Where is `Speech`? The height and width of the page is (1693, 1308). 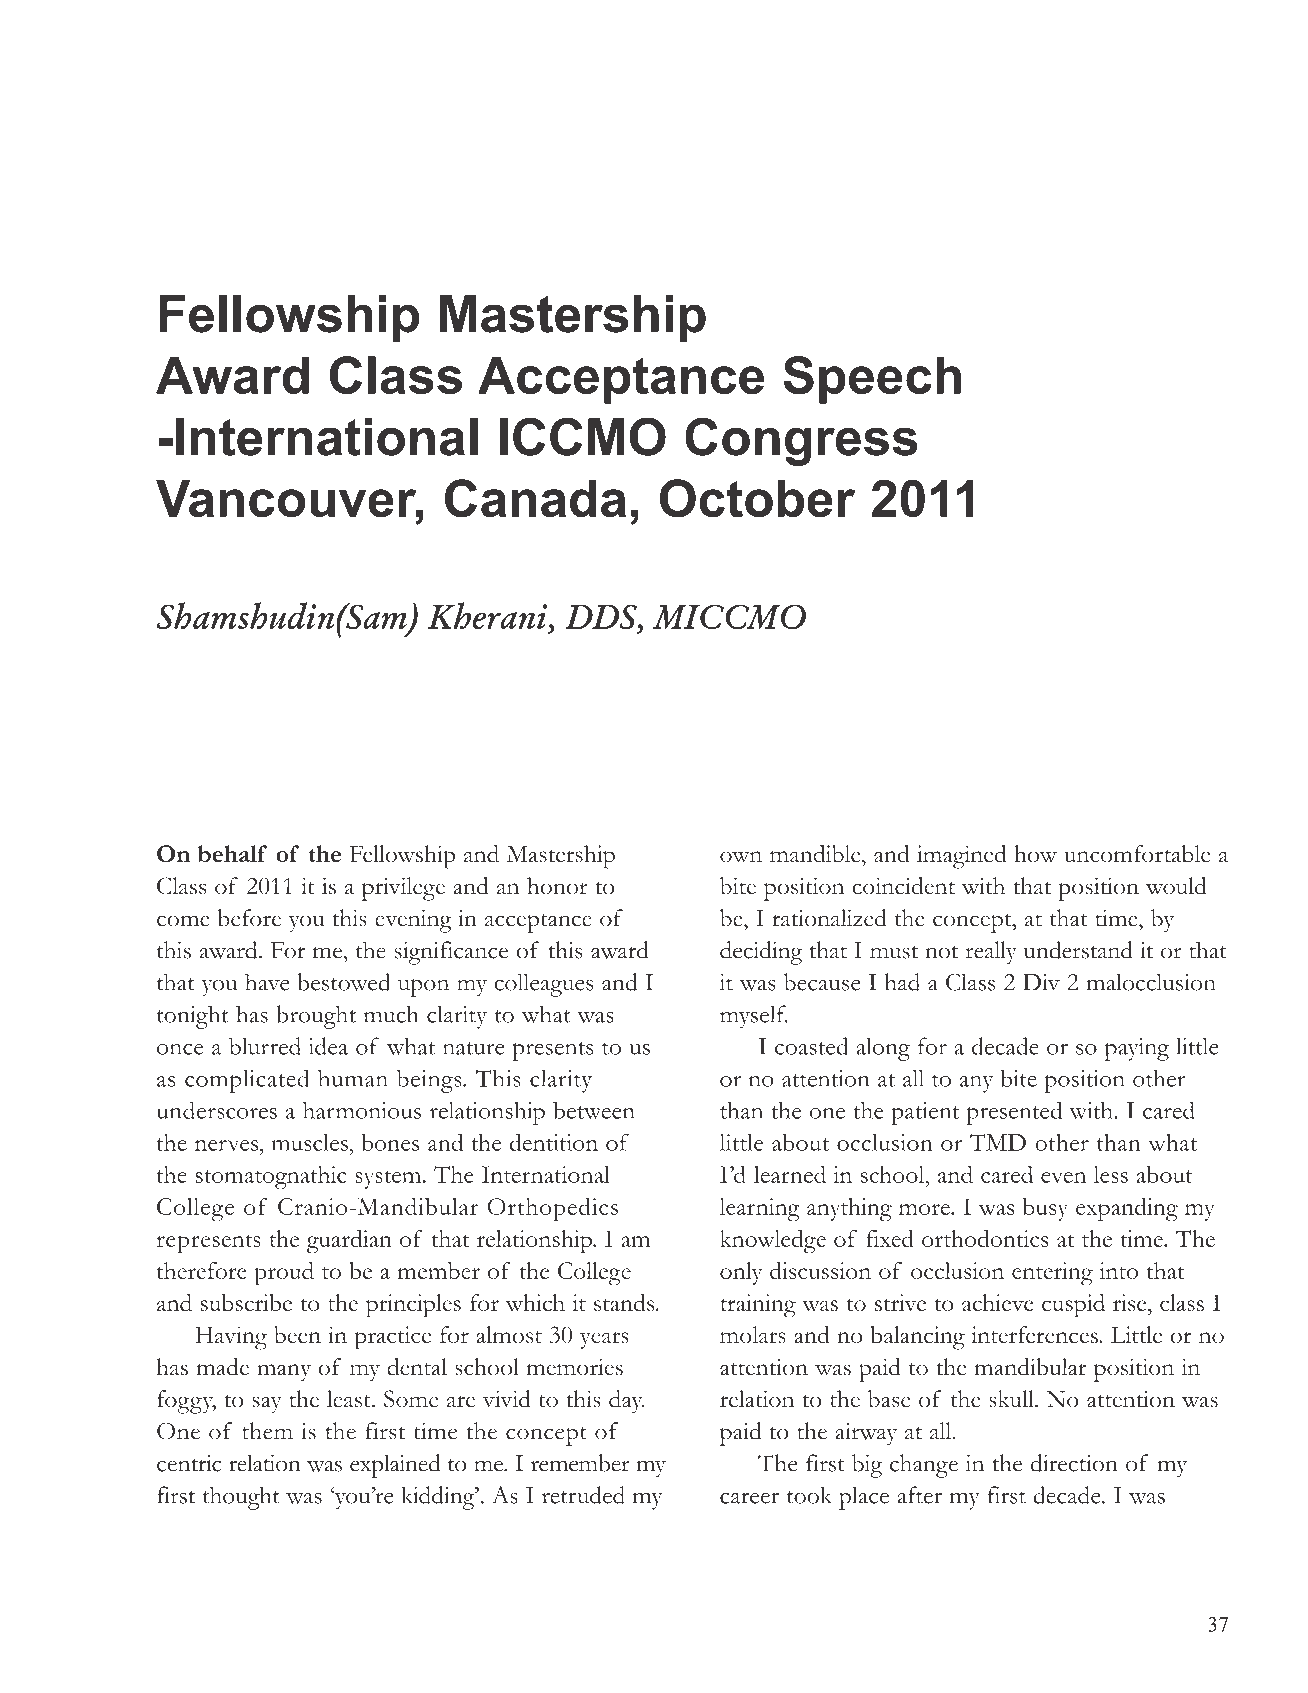 Speech is located at coordinates (872, 380).
